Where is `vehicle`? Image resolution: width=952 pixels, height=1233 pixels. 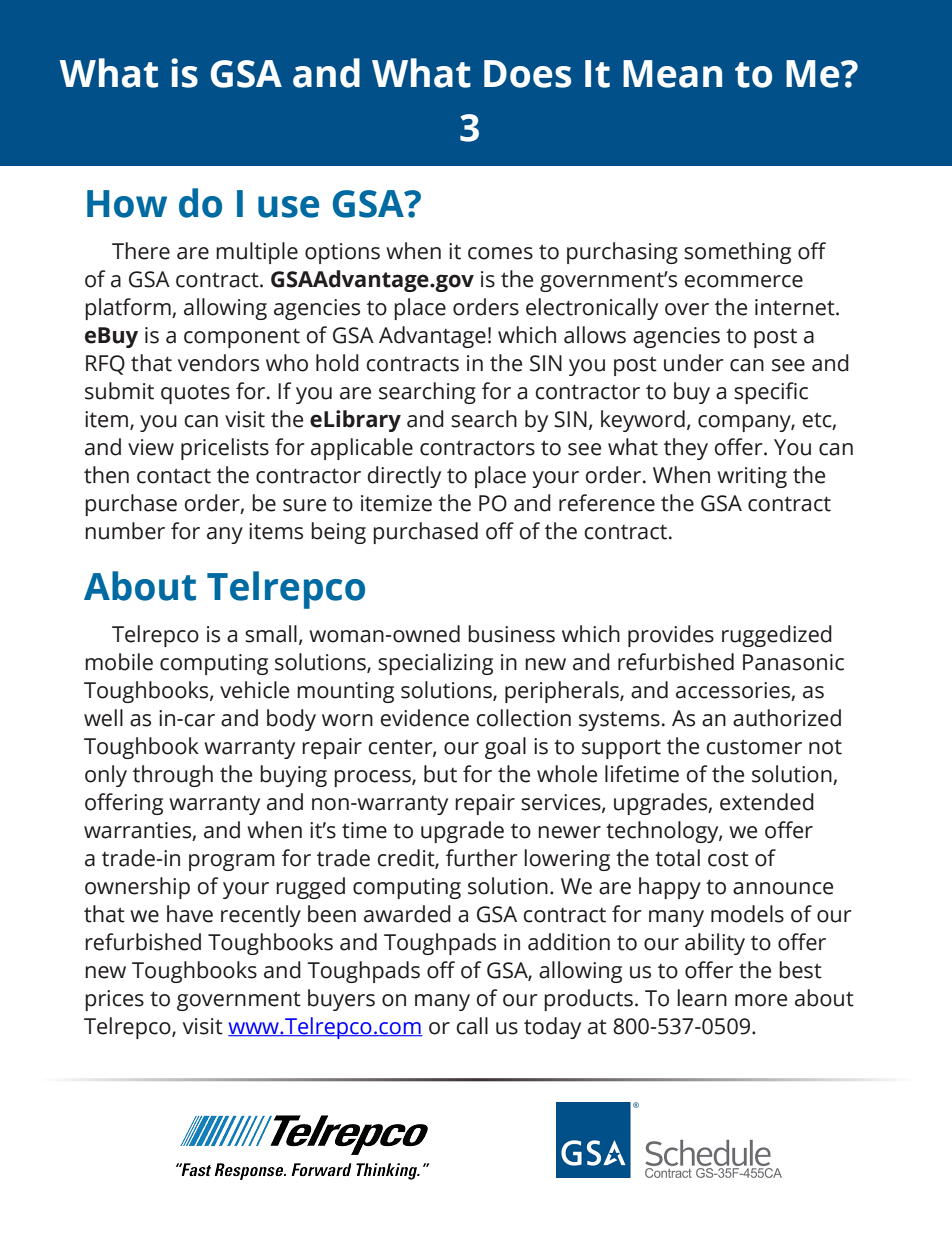 vehicle is located at coordinates (254, 690).
